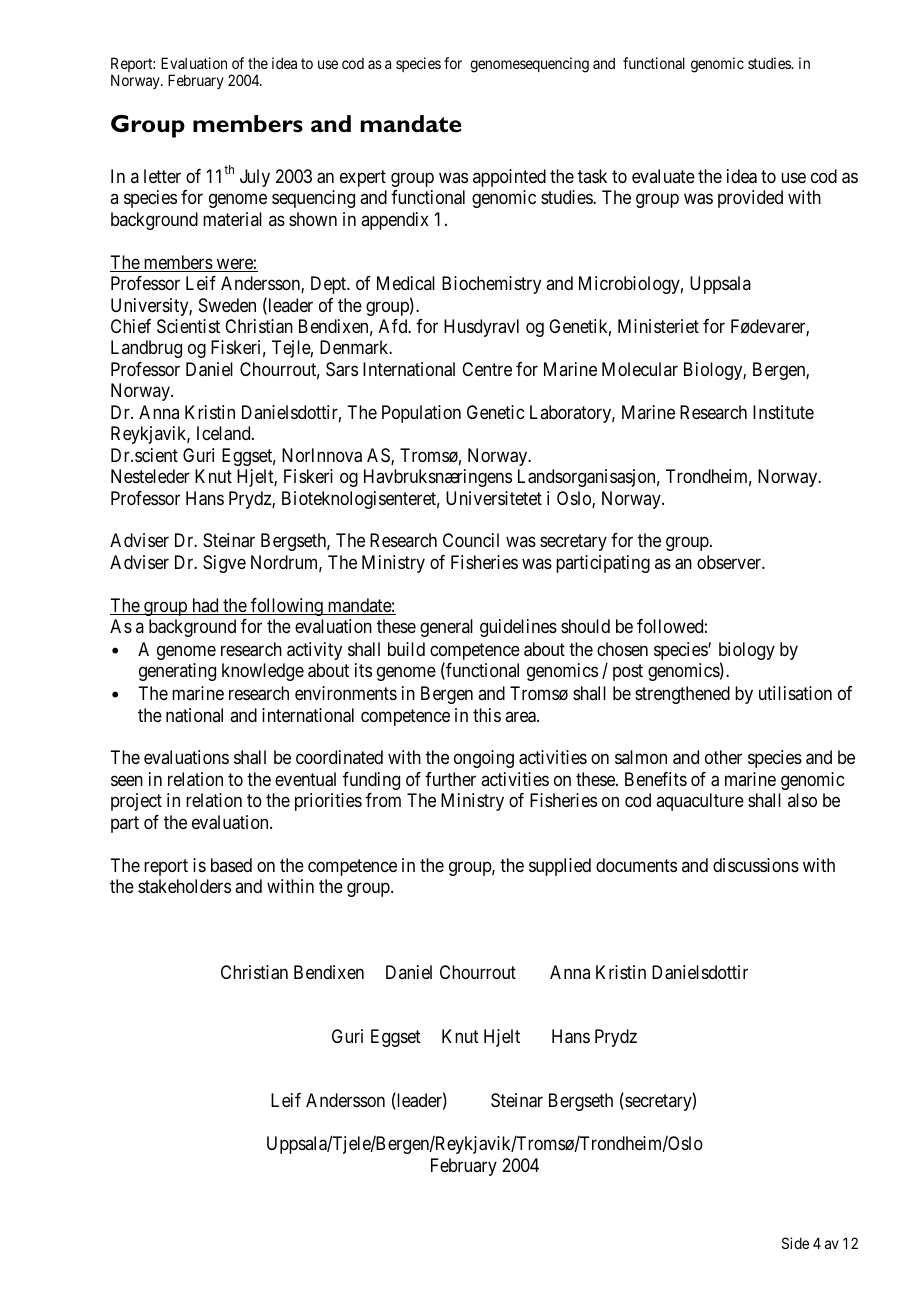 Image resolution: width=924 pixels, height=1308 pixels. What do you see at coordinates (750, 199) in the image?
I see `provided` at bounding box center [750, 199].
